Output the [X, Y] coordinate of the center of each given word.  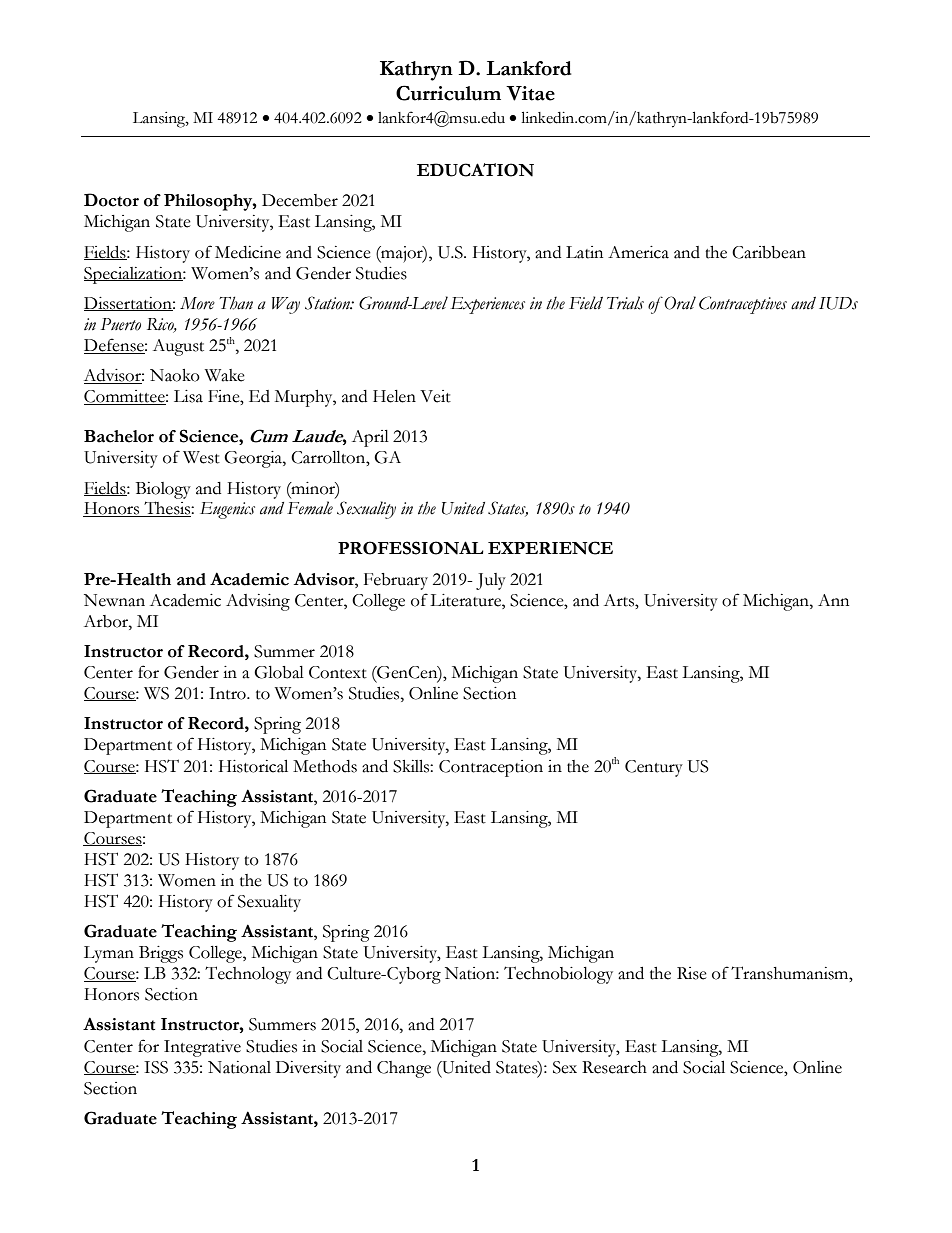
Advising [258, 602]
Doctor [111, 200]
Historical [253, 766]
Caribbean [769, 252]
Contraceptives [743, 305]
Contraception [491, 768]
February [396, 581]
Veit [435, 396]
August [178, 347]
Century [654, 768]
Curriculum [448, 93]
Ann [833, 600]
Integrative [202, 1048]
